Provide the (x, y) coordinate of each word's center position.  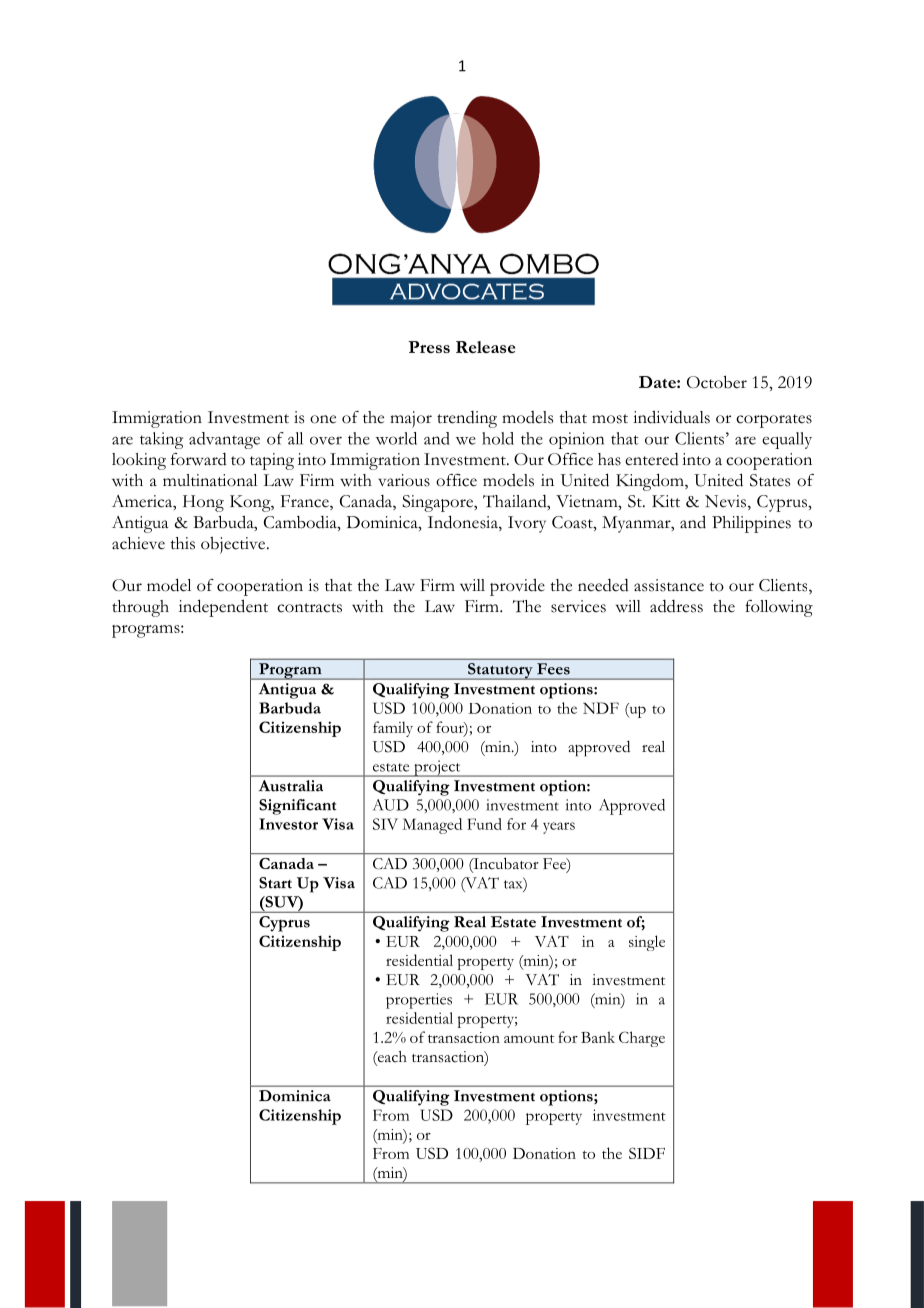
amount (529, 1038)
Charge (642, 1039)
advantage (224, 440)
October (717, 382)
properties (419, 1001)
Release (485, 347)
